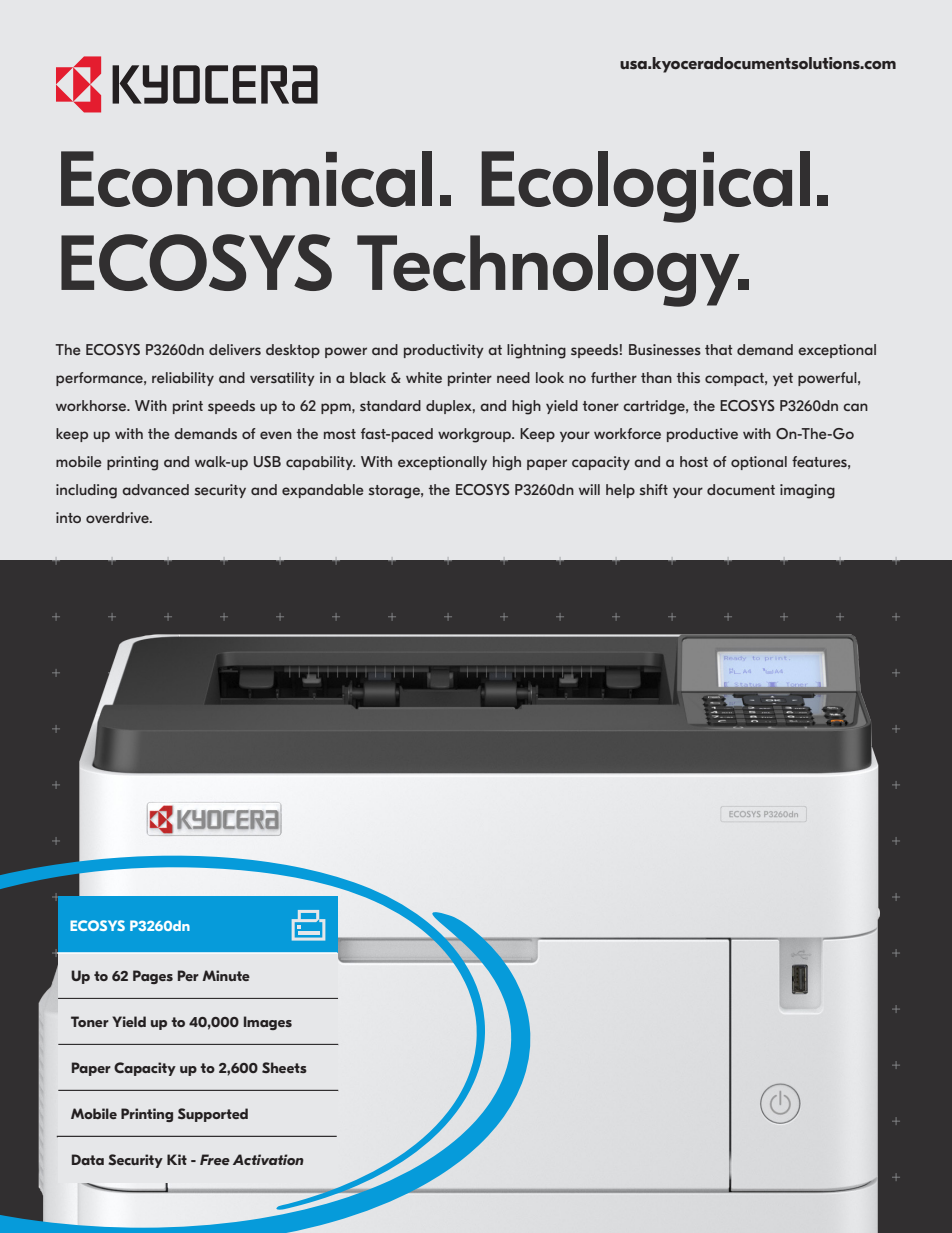 The height and width of the screenshot is (1233, 952). What do you see at coordinates (807, 491) in the screenshot?
I see `imaging` at bounding box center [807, 491].
